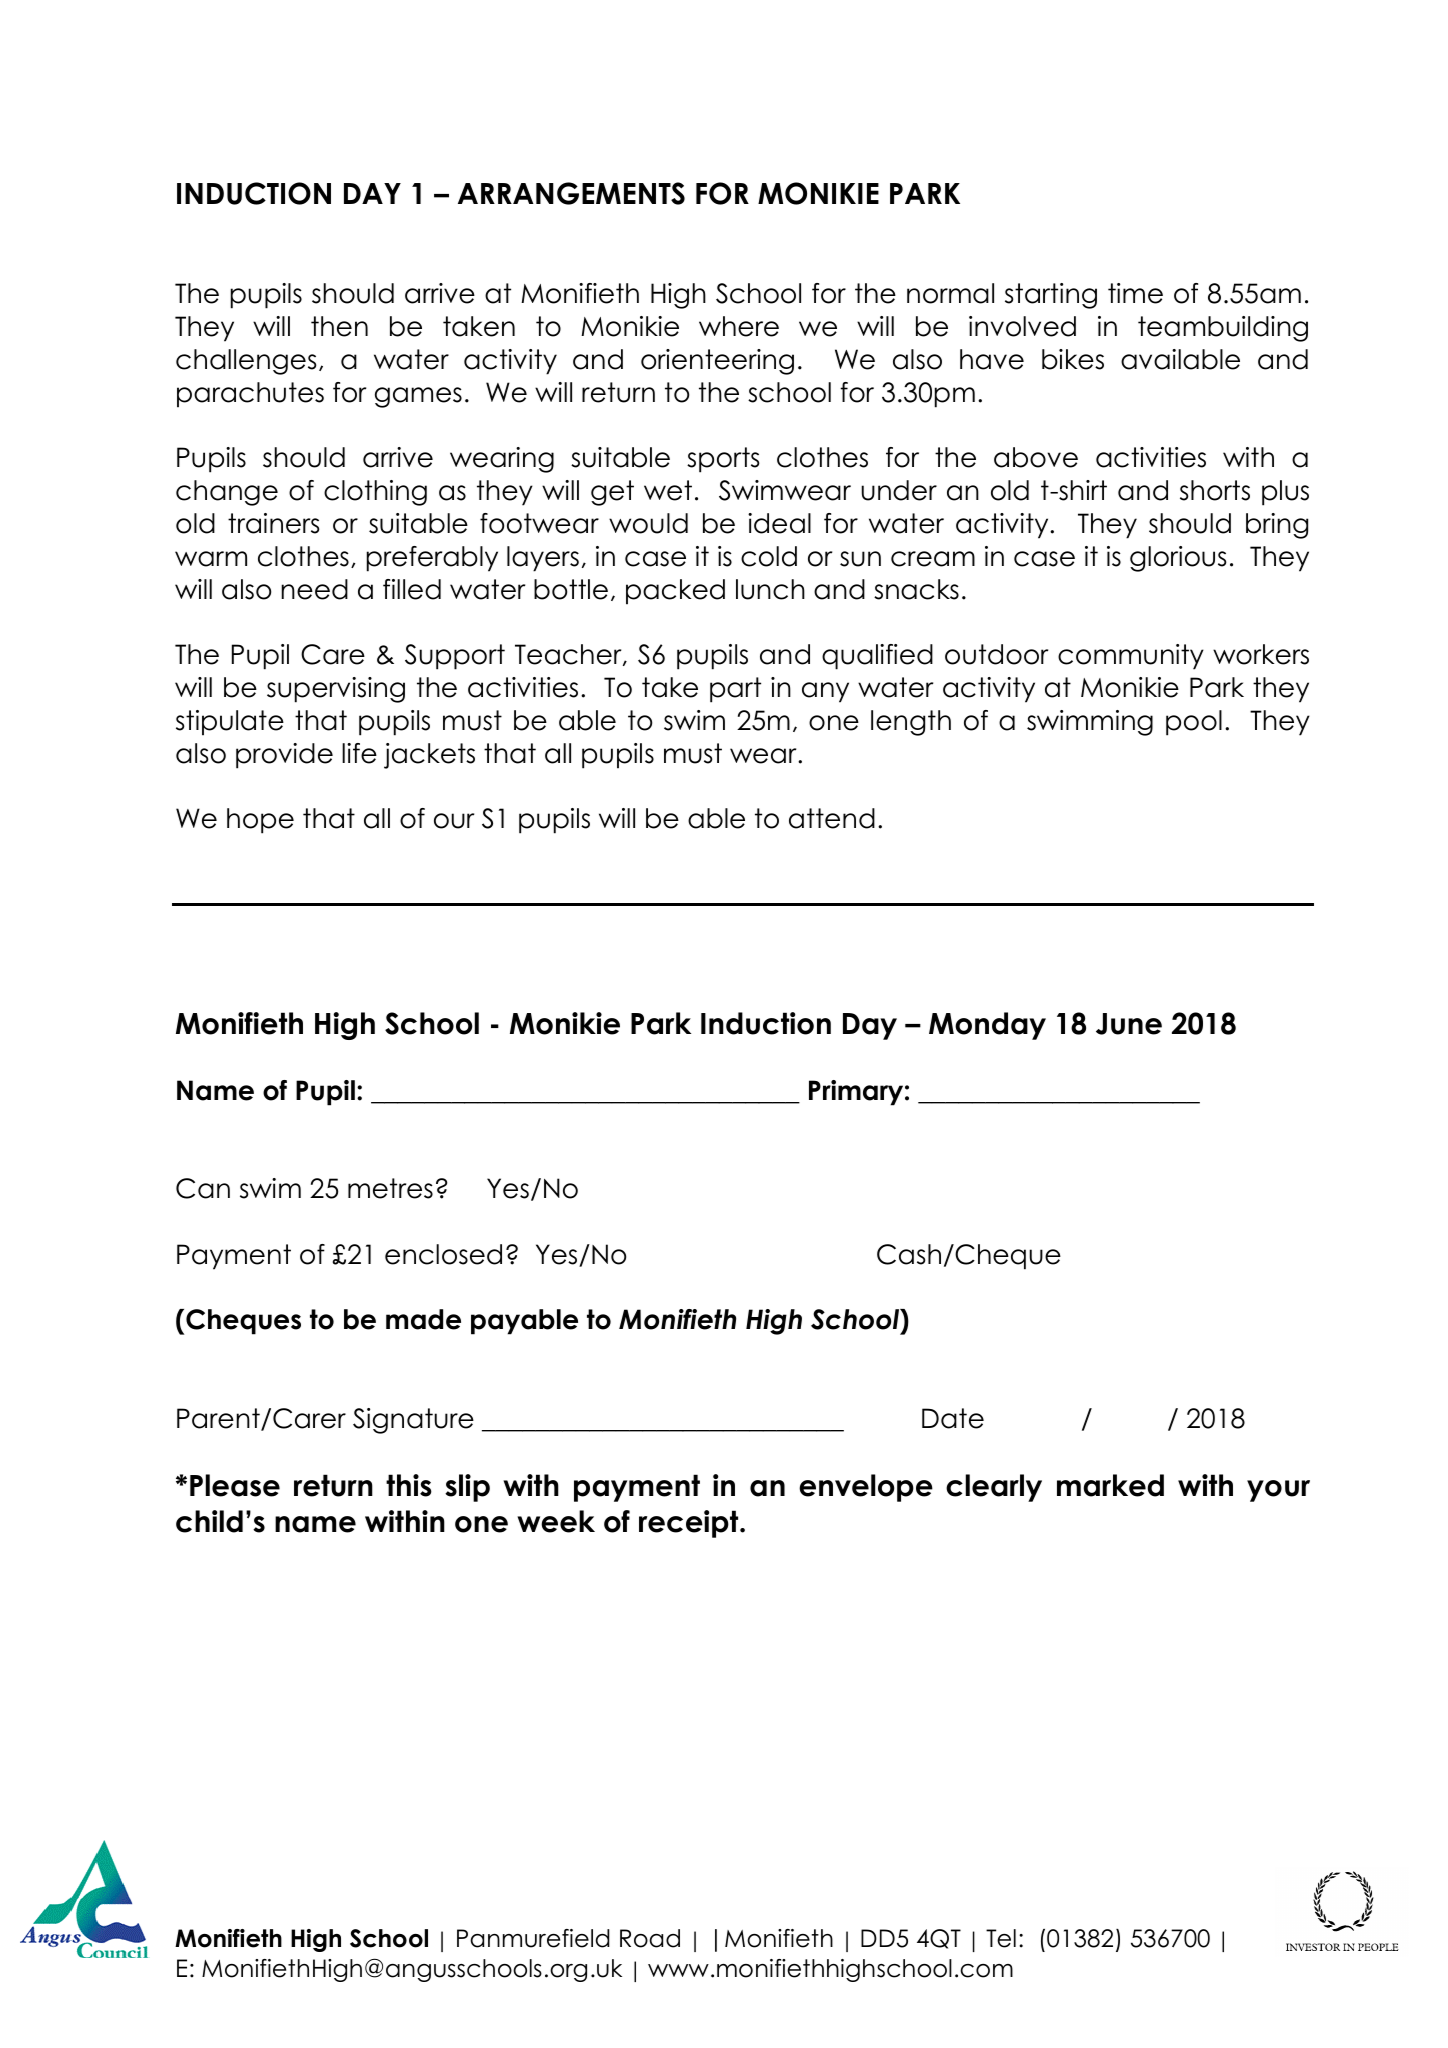 This screenshot has width=1448, height=2048. I want to click on Tel, so click(1001, 1938).
